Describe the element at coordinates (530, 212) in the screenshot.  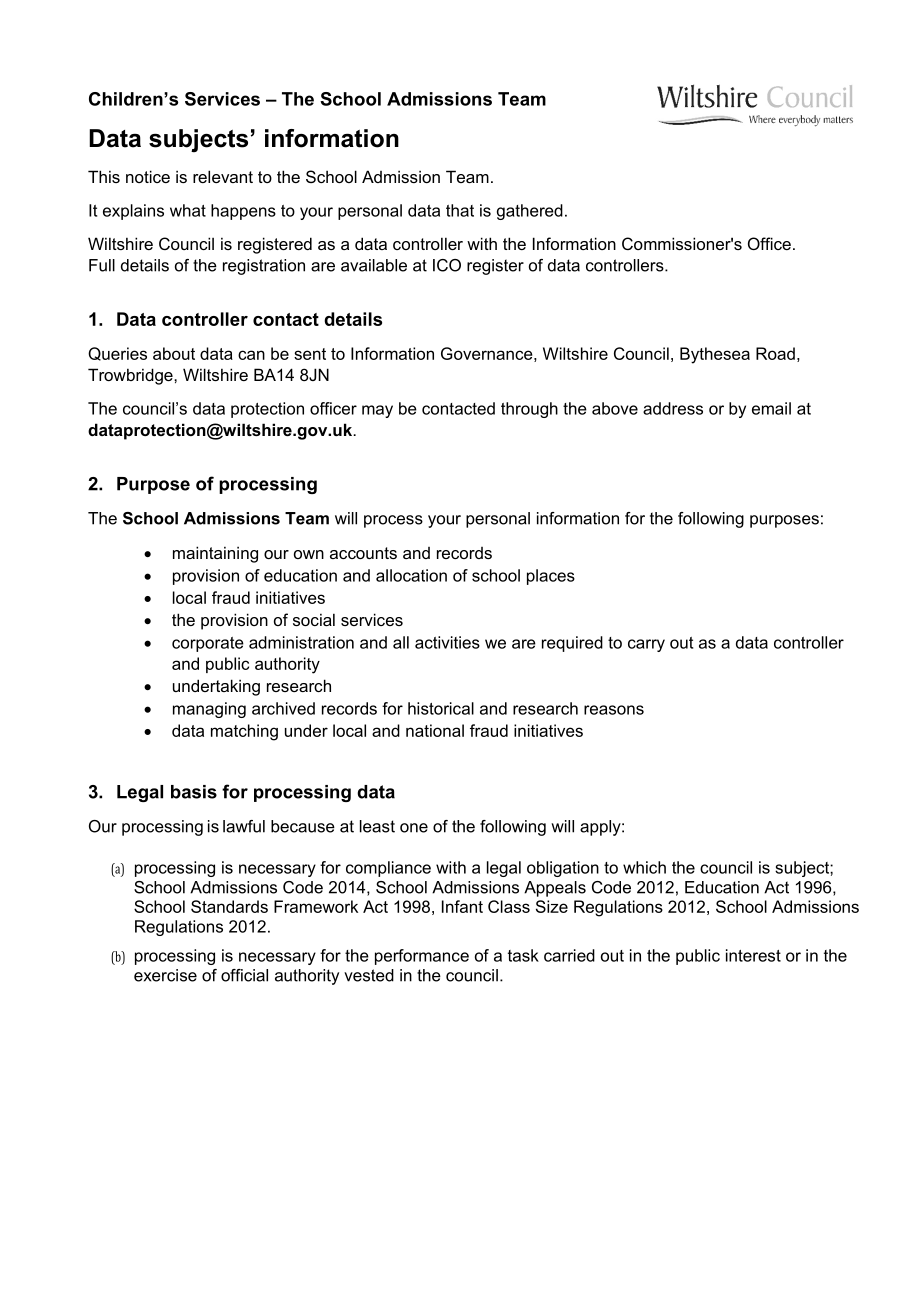
I see `gathered` at that location.
